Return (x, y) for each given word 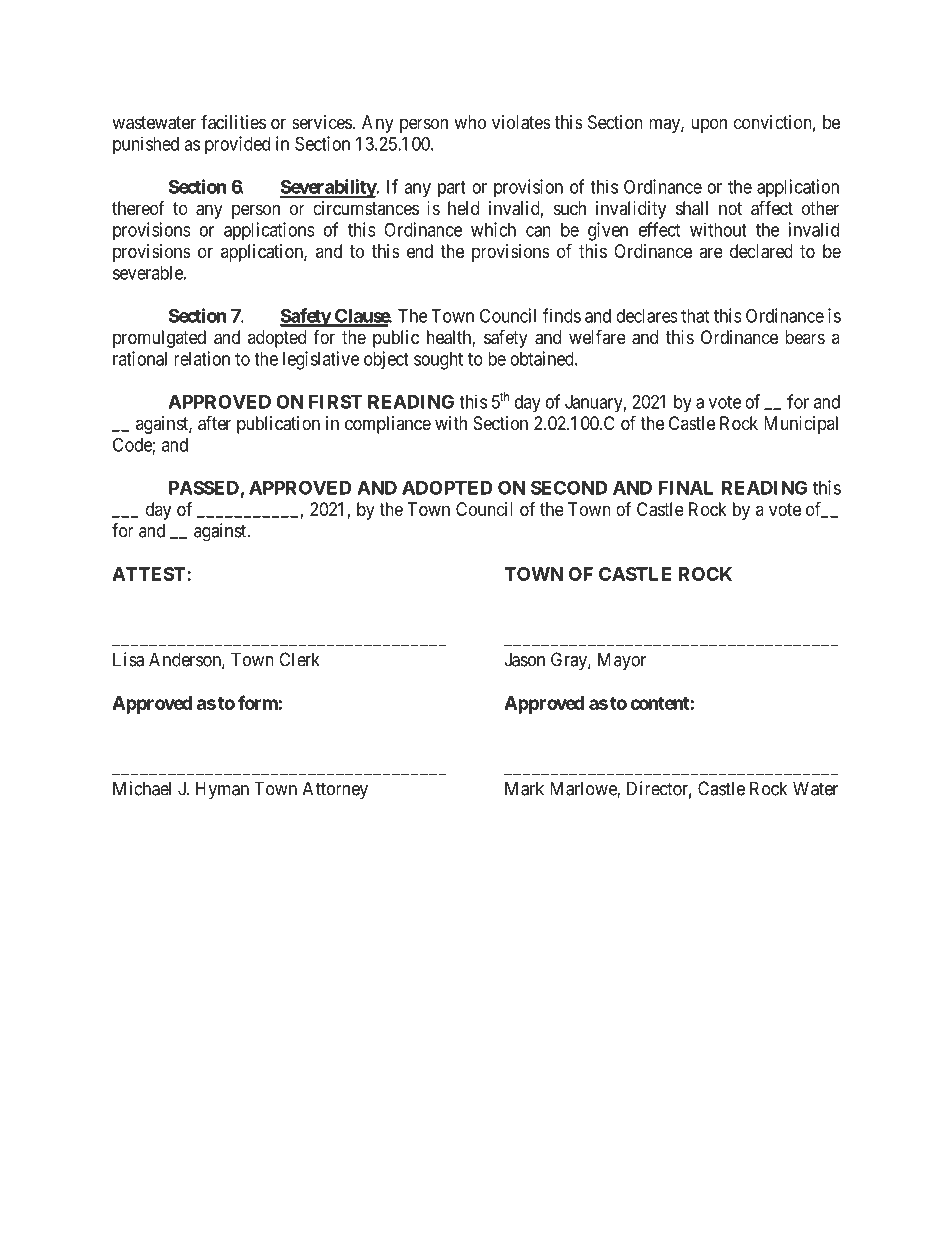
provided (237, 145)
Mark (524, 788)
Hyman (222, 790)
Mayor (622, 661)
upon (709, 125)
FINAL (686, 488)
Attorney (335, 790)
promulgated (159, 339)
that (695, 316)
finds (562, 315)
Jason (525, 659)
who (470, 122)
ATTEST (150, 574)
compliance (388, 425)
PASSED (205, 488)
